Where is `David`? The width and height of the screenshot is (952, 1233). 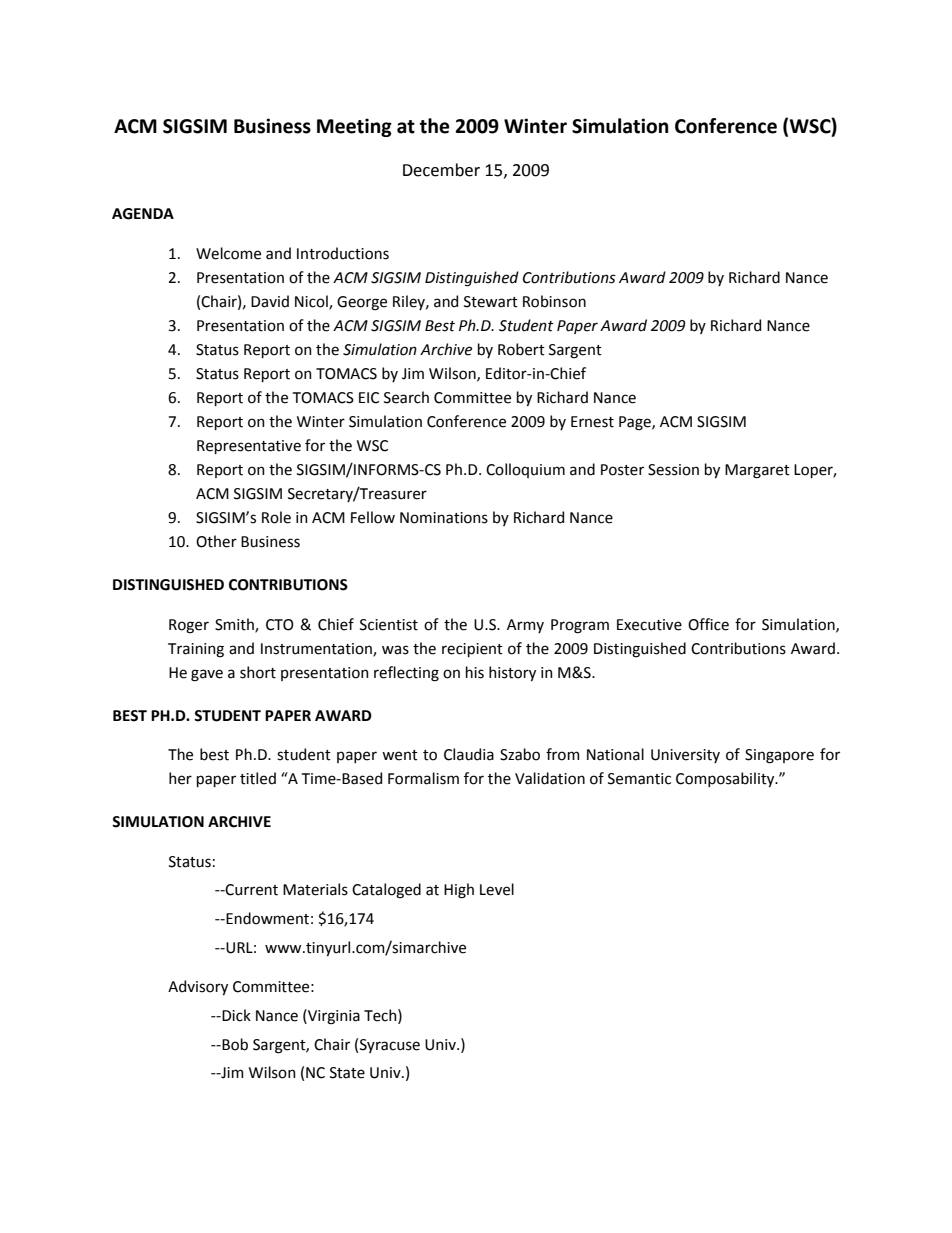
David is located at coordinates (270, 301).
